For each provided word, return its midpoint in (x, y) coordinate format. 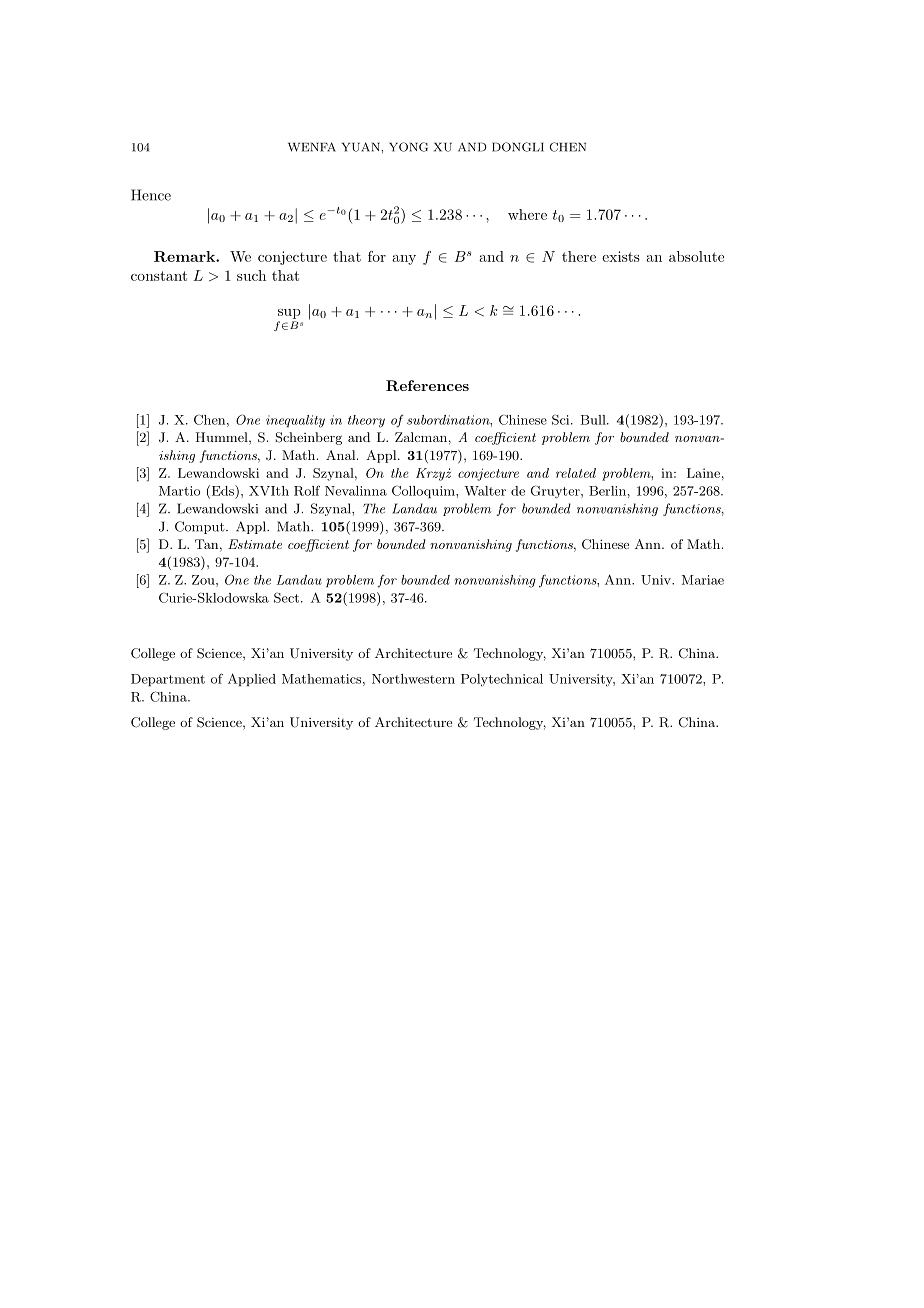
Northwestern (413, 679)
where (527, 214)
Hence (151, 195)
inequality (295, 421)
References (427, 385)
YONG (408, 147)
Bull (594, 420)
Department (168, 680)
